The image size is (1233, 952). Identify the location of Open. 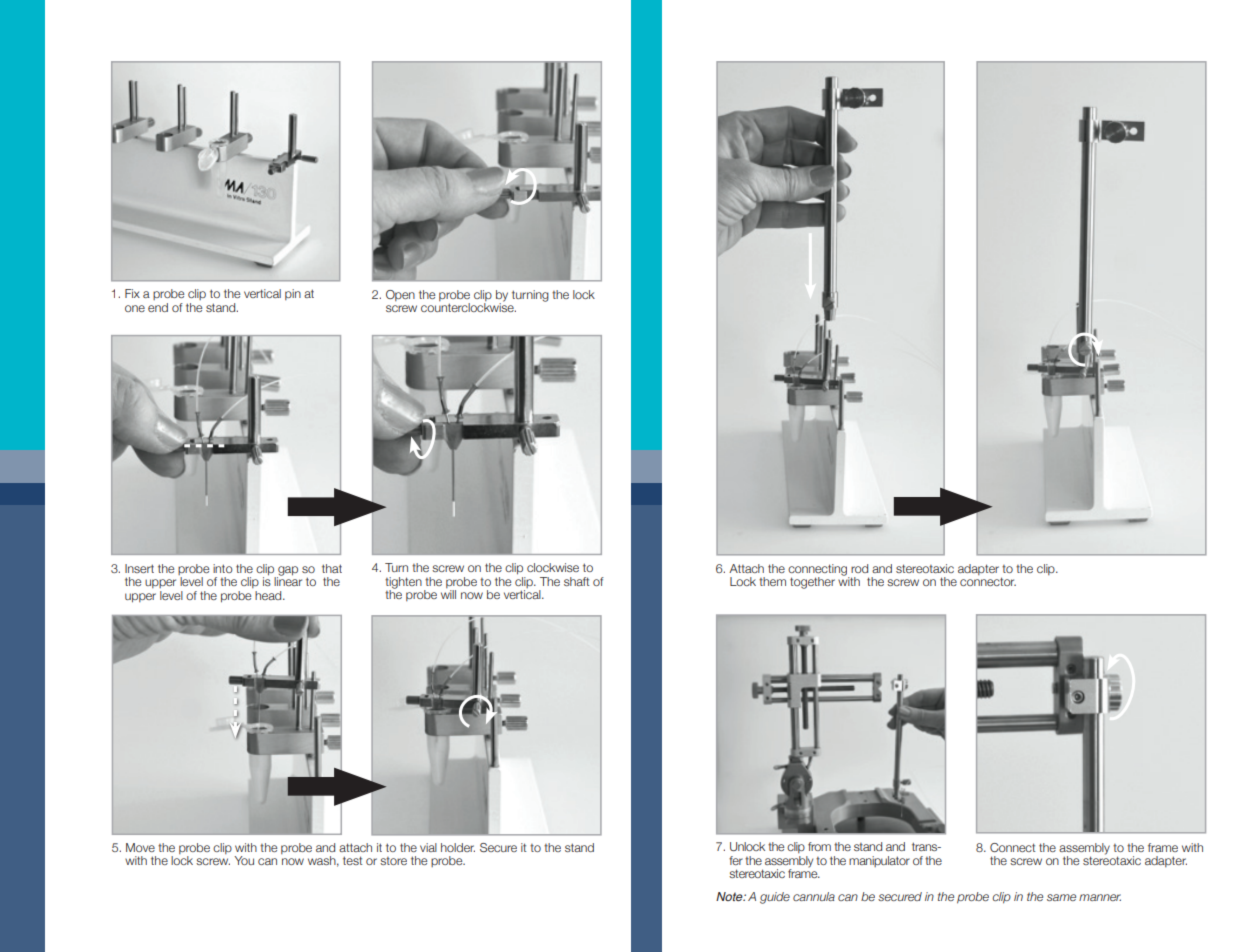
(400, 295).
